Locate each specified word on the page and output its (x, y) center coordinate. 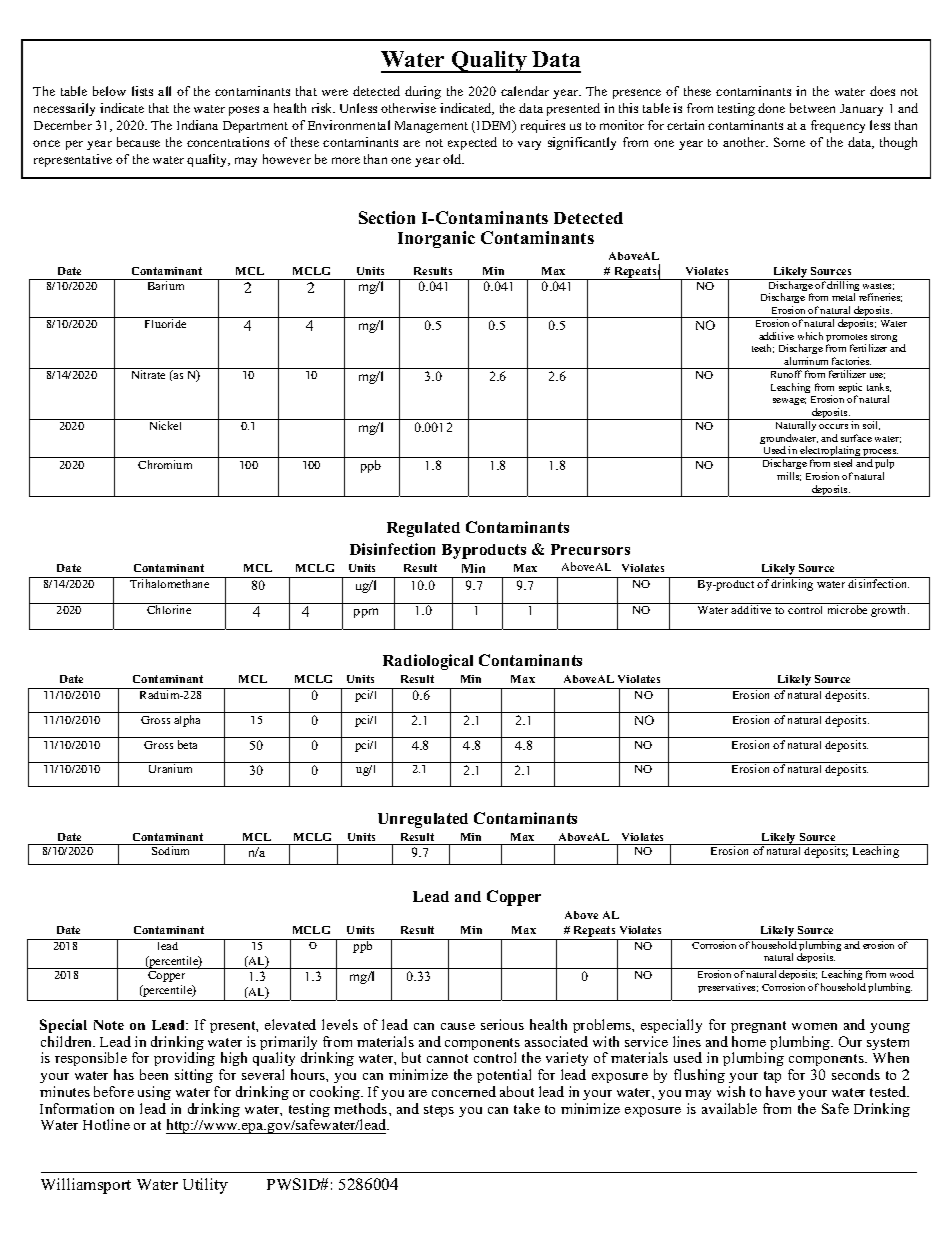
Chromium (165, 464)
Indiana (197, 125)
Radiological (428, 662)
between (812, 108)
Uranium (170, 768)
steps (439, 1111)
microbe (847, 608)
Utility (205, 1186)
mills (789, 476)
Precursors (590, 549)
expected (472, 143)
